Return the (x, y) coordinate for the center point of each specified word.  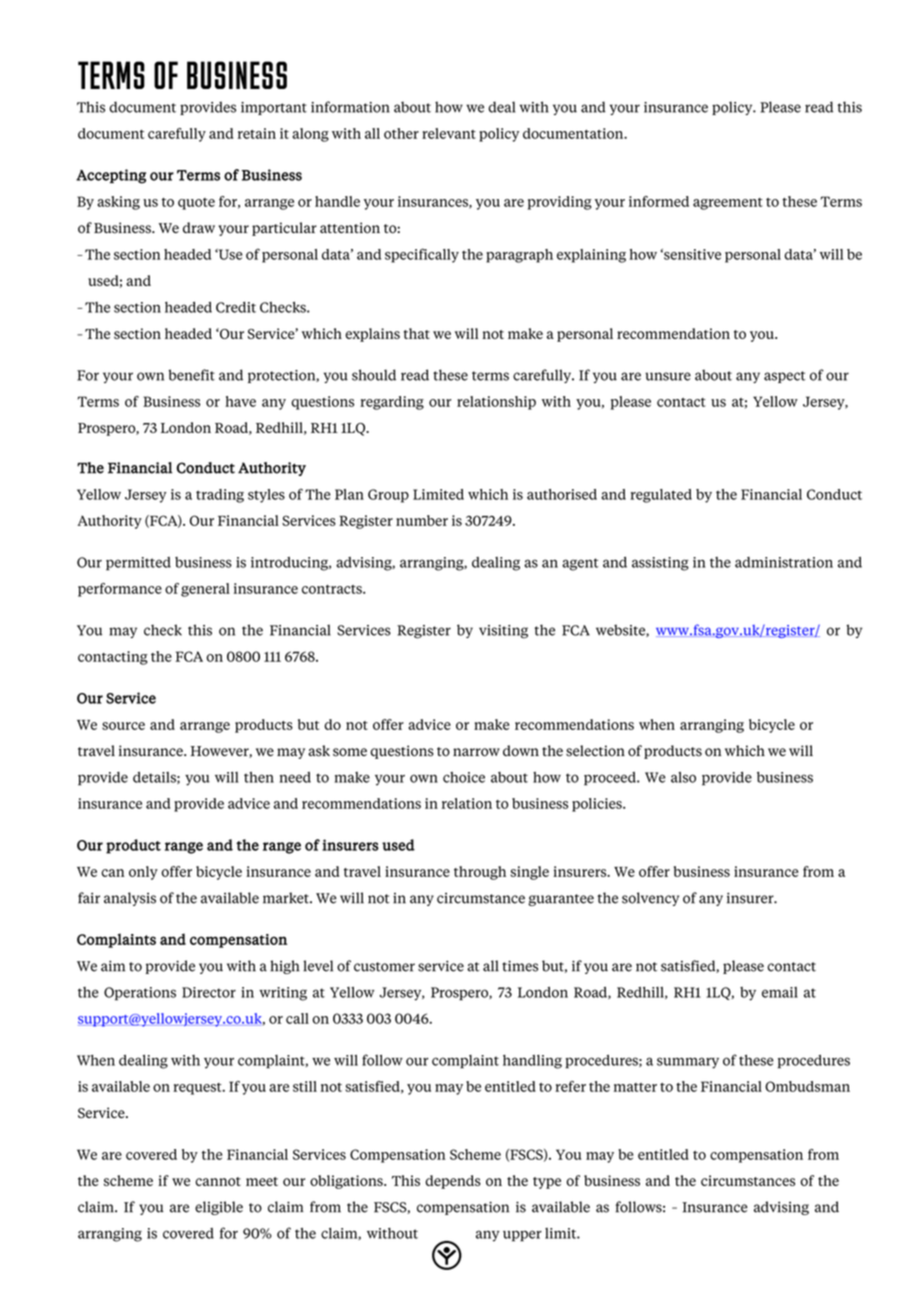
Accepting (111, 176)
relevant (449, 133)
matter (635, 1087)
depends (453, 1182)
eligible (219, 1208)
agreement (728, 204)
